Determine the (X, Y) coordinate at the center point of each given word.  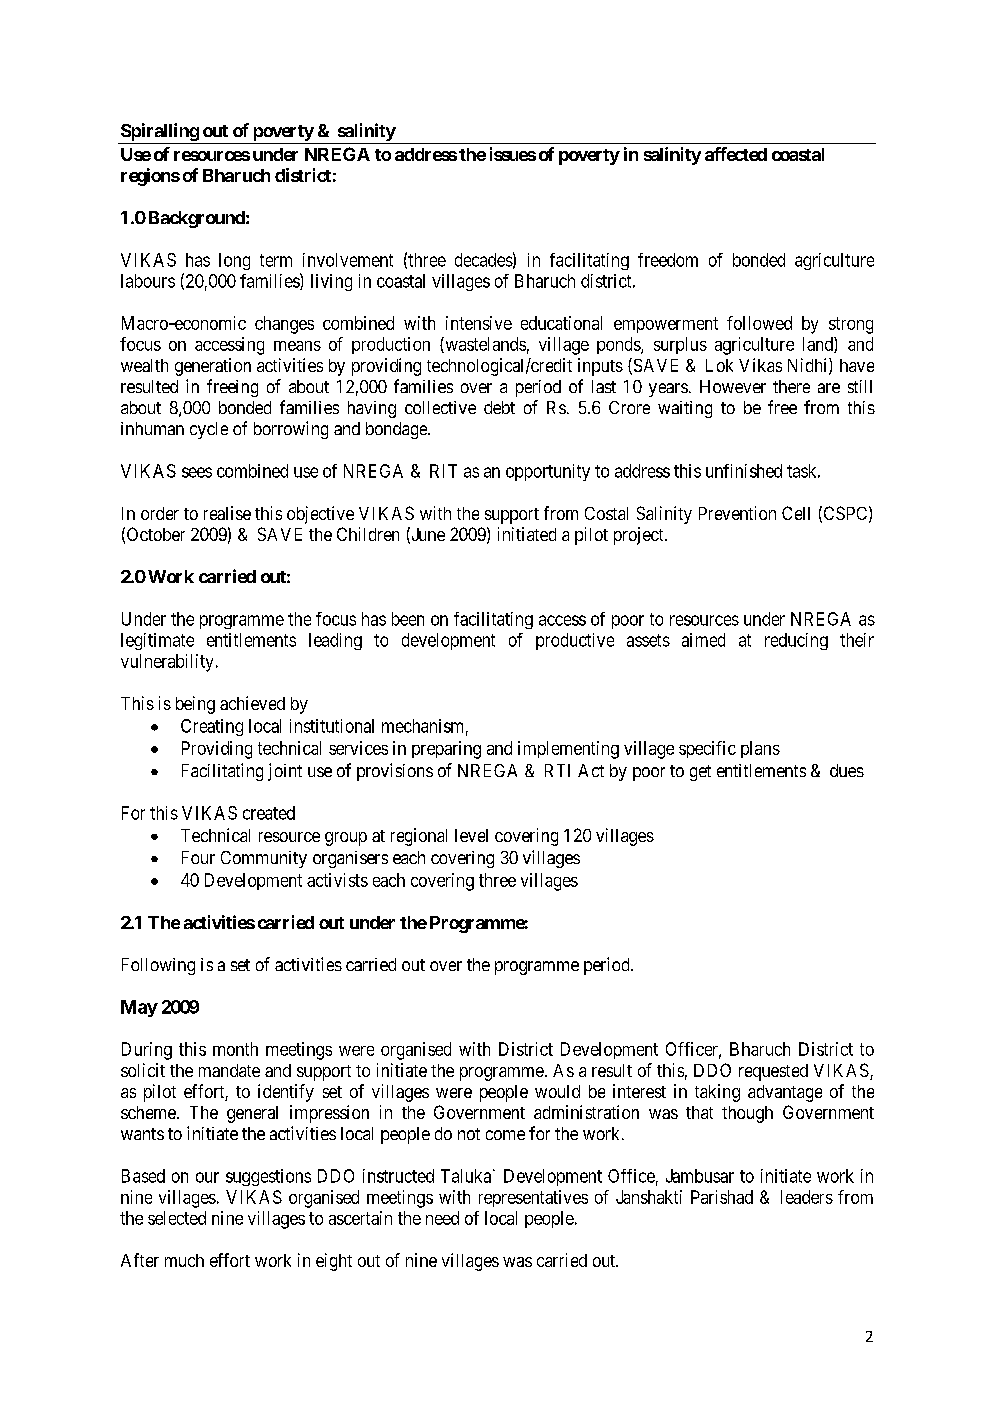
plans (760, 749)
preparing (446, 750)
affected (736, 154)
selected (177, 1218)
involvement (348, 260)
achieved (252, 703)
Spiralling (159, 133)
